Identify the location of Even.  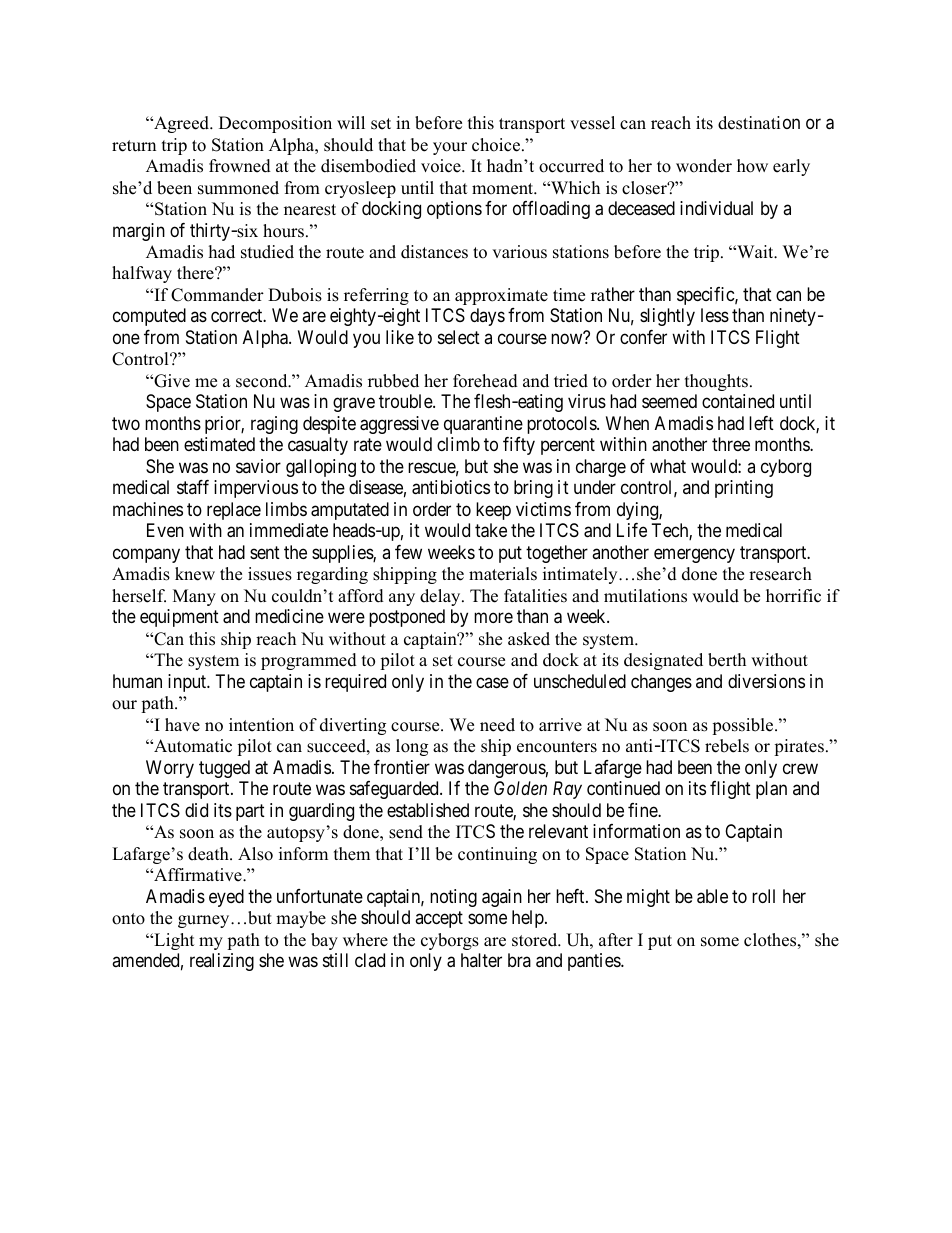
(165, 530).
